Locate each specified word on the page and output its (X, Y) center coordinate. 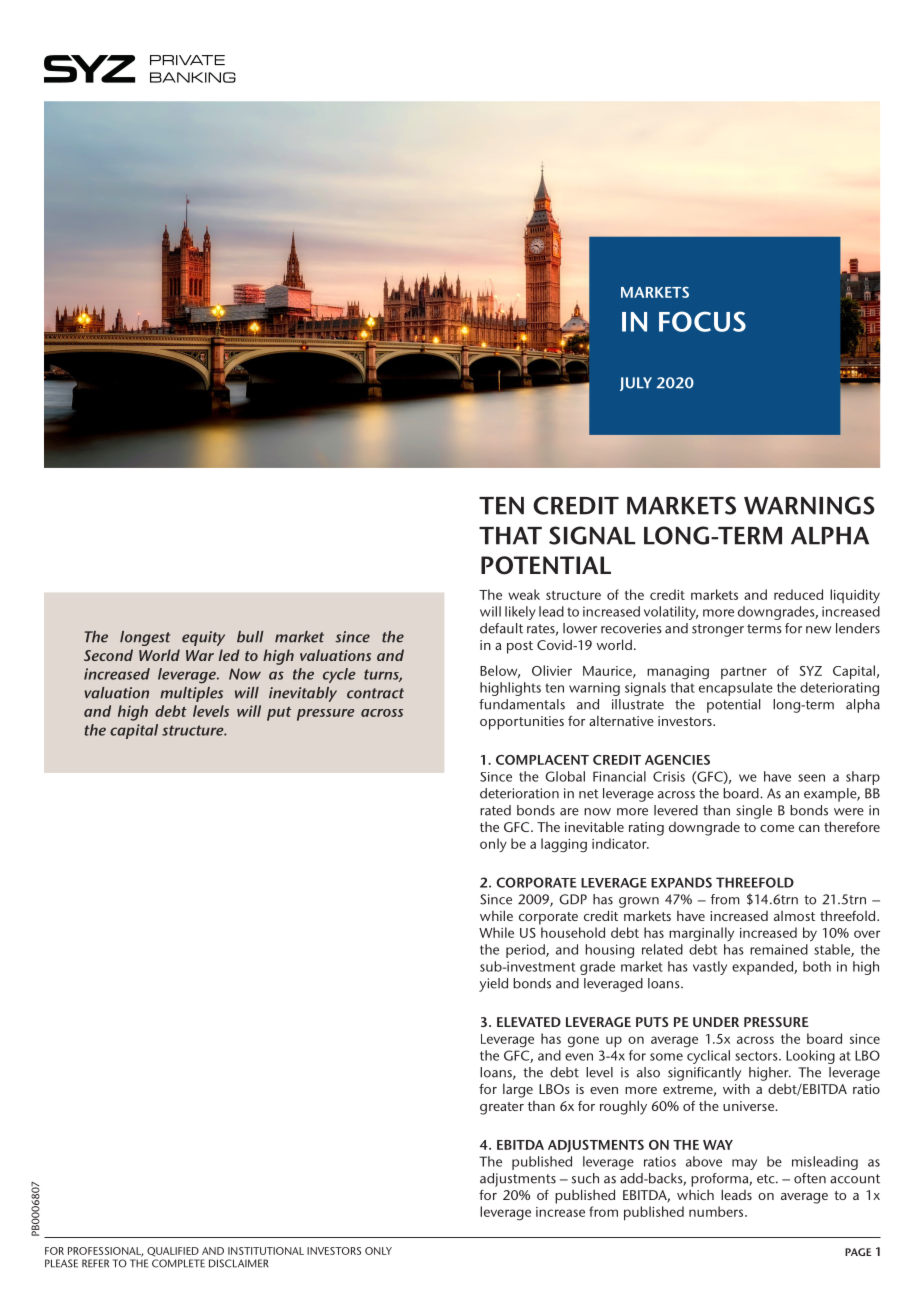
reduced (798, 594)
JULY (636, 384)
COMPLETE (178, 1263)
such (585, 1178)
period (526, 951)
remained (779, 949)
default (501, 628)
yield (493, 985)
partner (744, 673)
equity (203, 638)
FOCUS (702, 321)
